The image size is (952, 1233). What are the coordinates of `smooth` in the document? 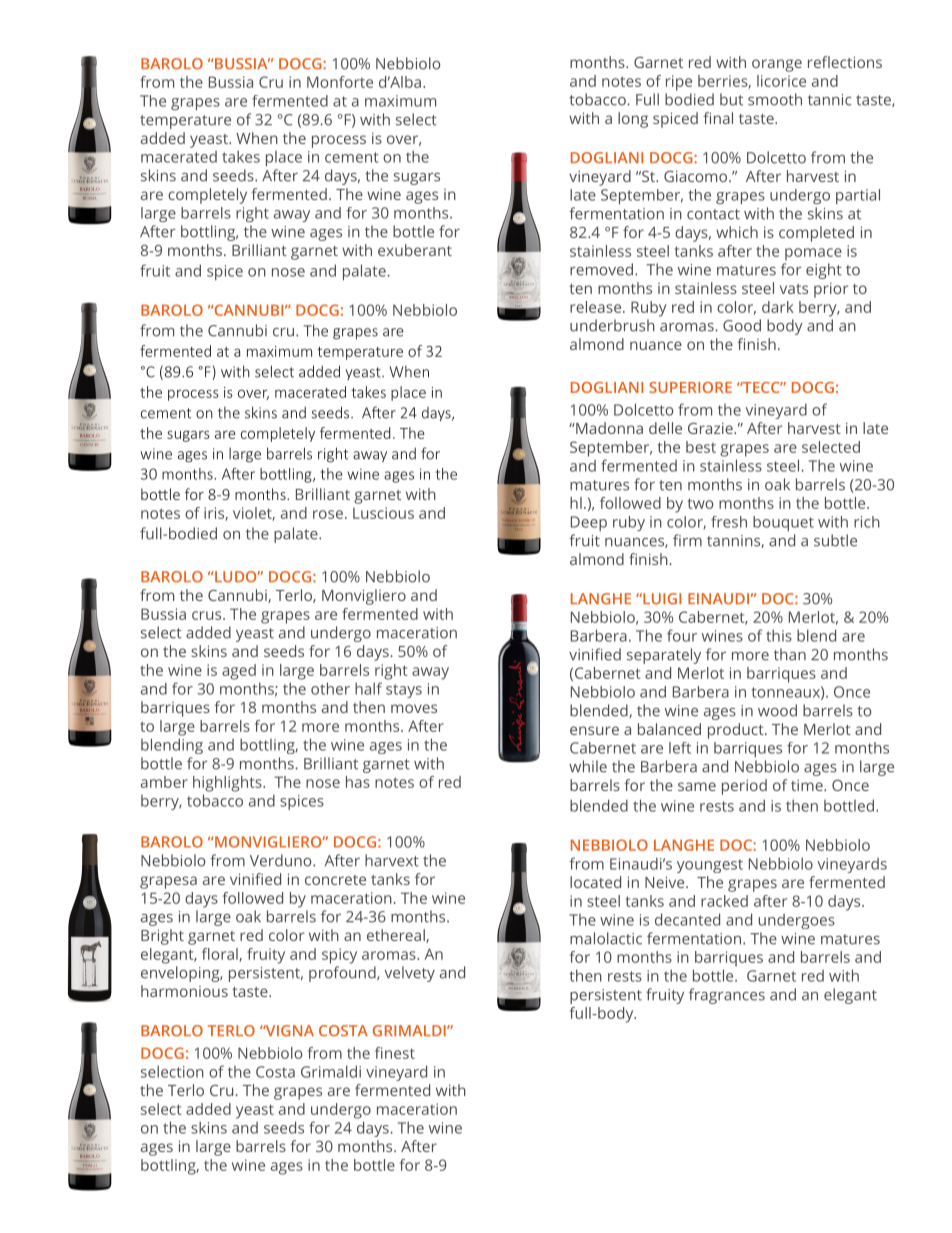 It's located at (775, 99).
